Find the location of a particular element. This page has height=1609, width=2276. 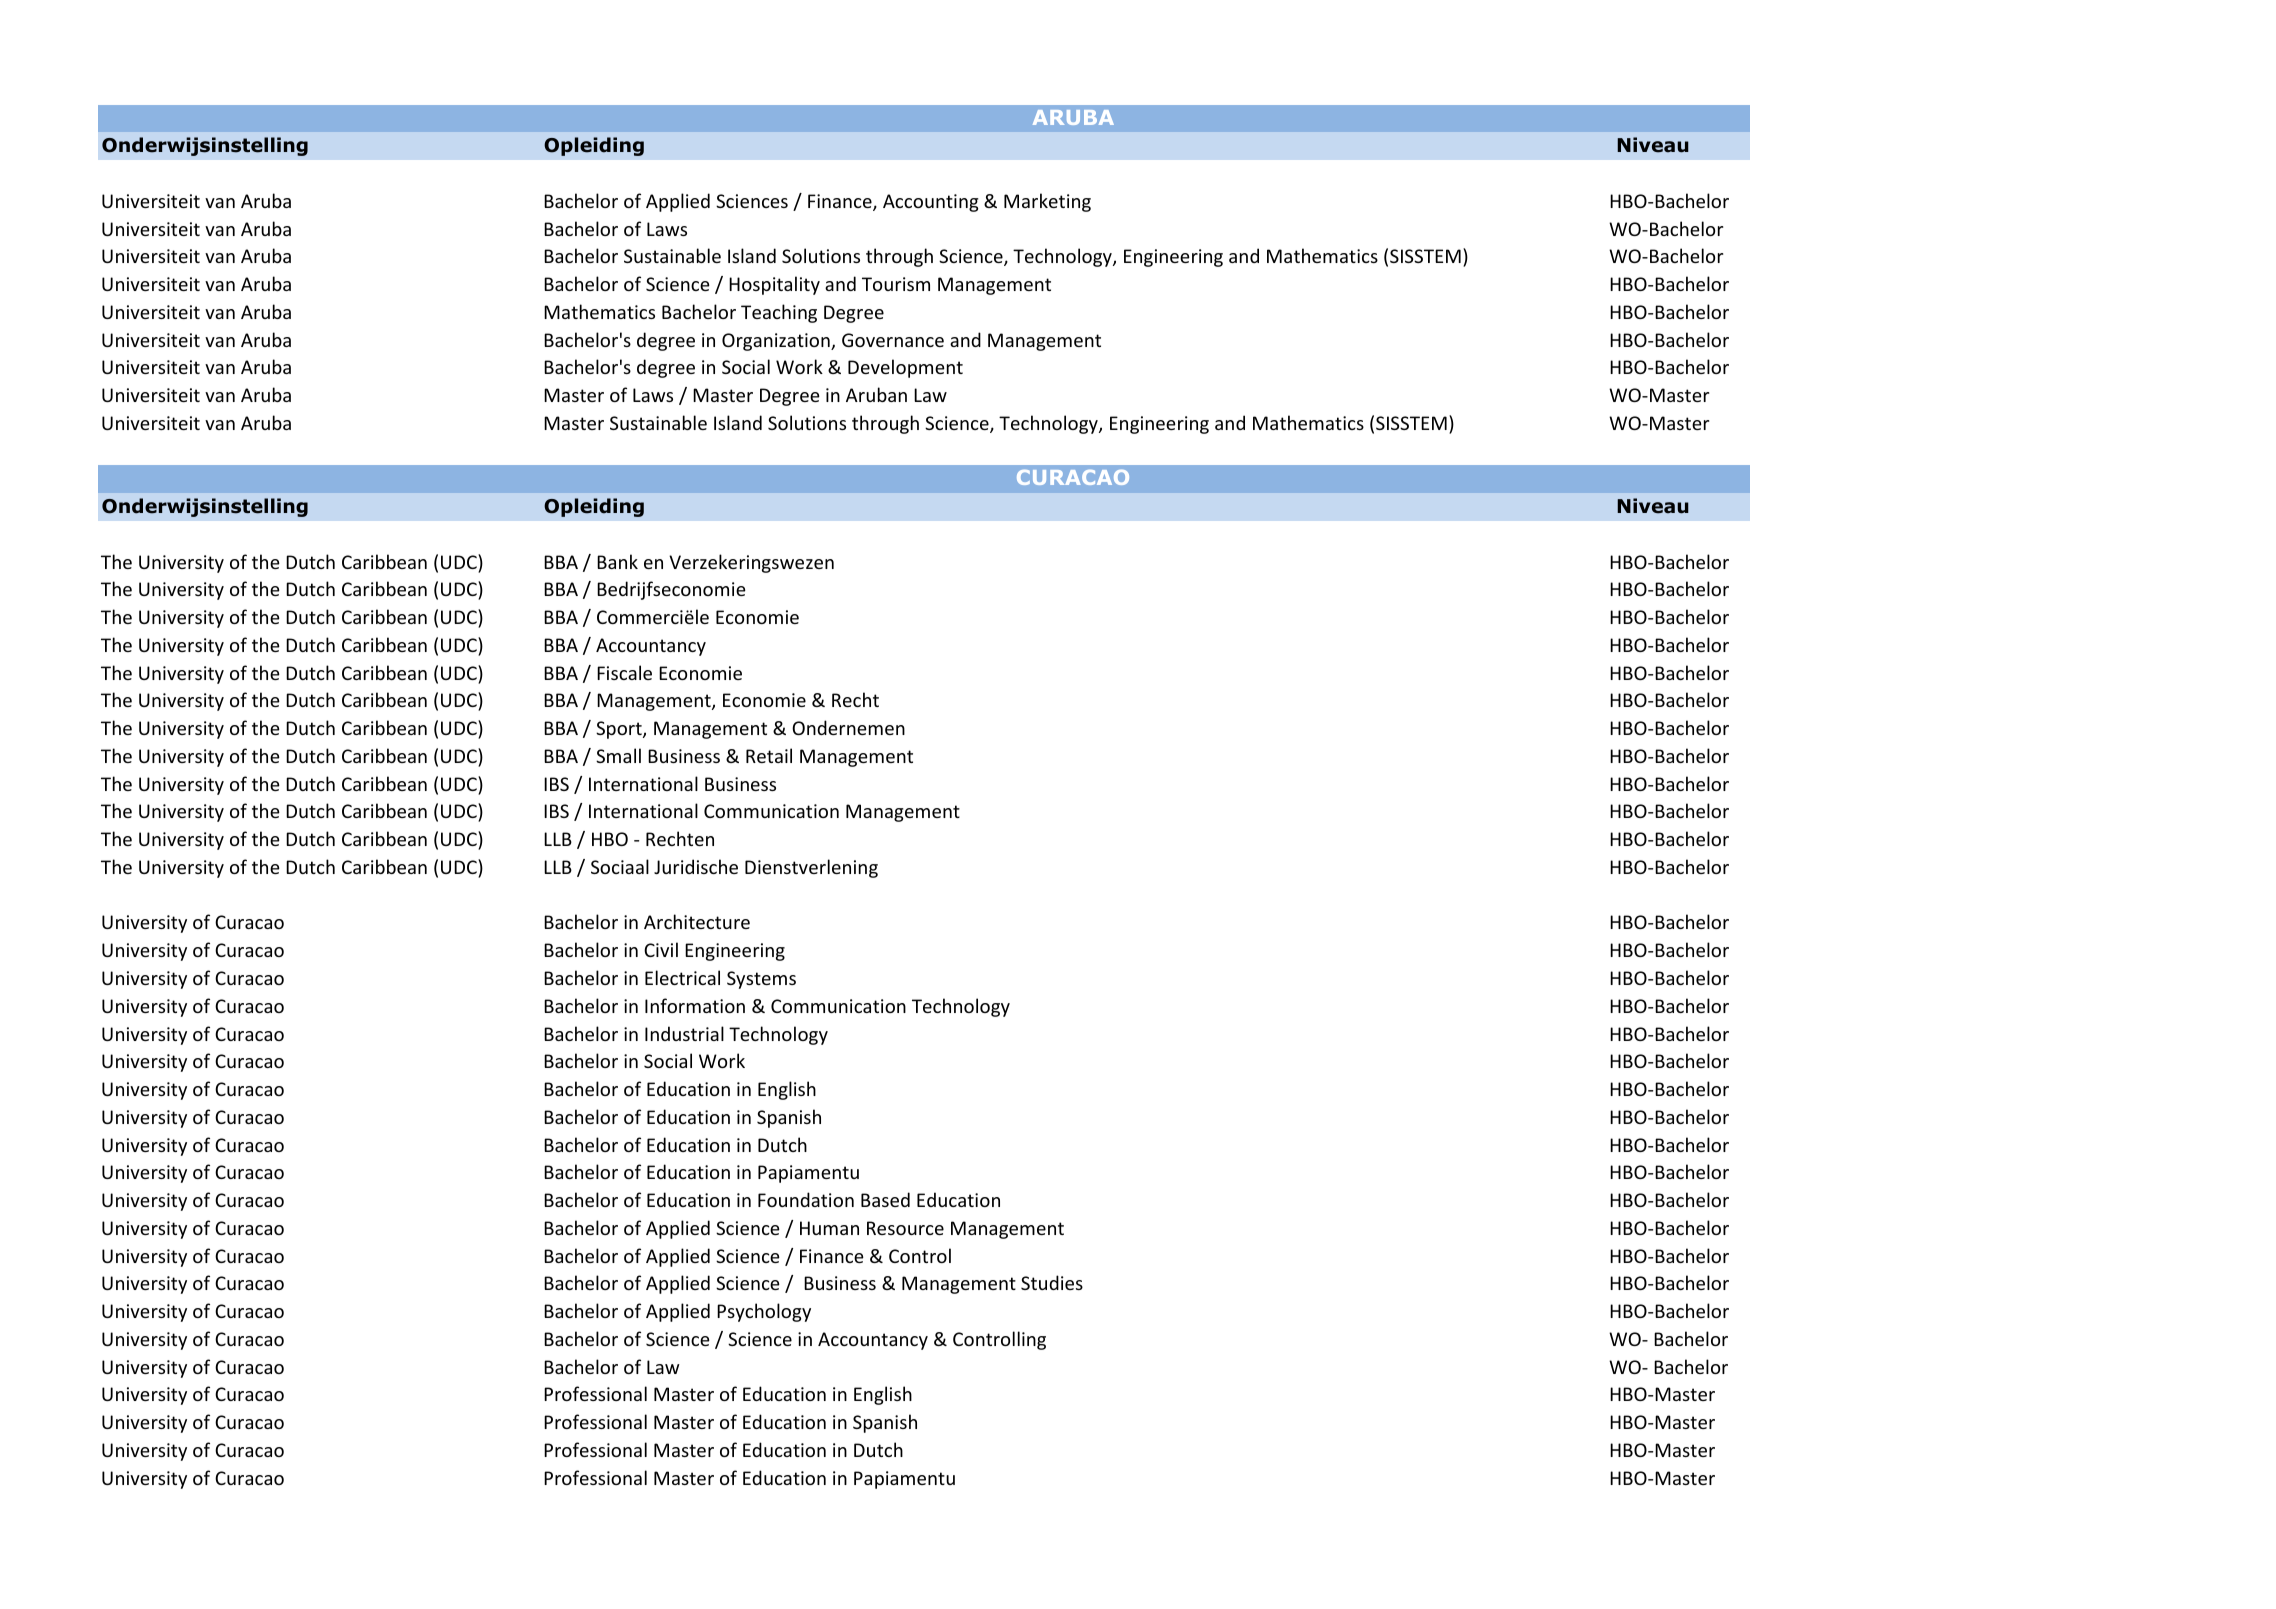

Retail is located at coordinates (769, 755).
